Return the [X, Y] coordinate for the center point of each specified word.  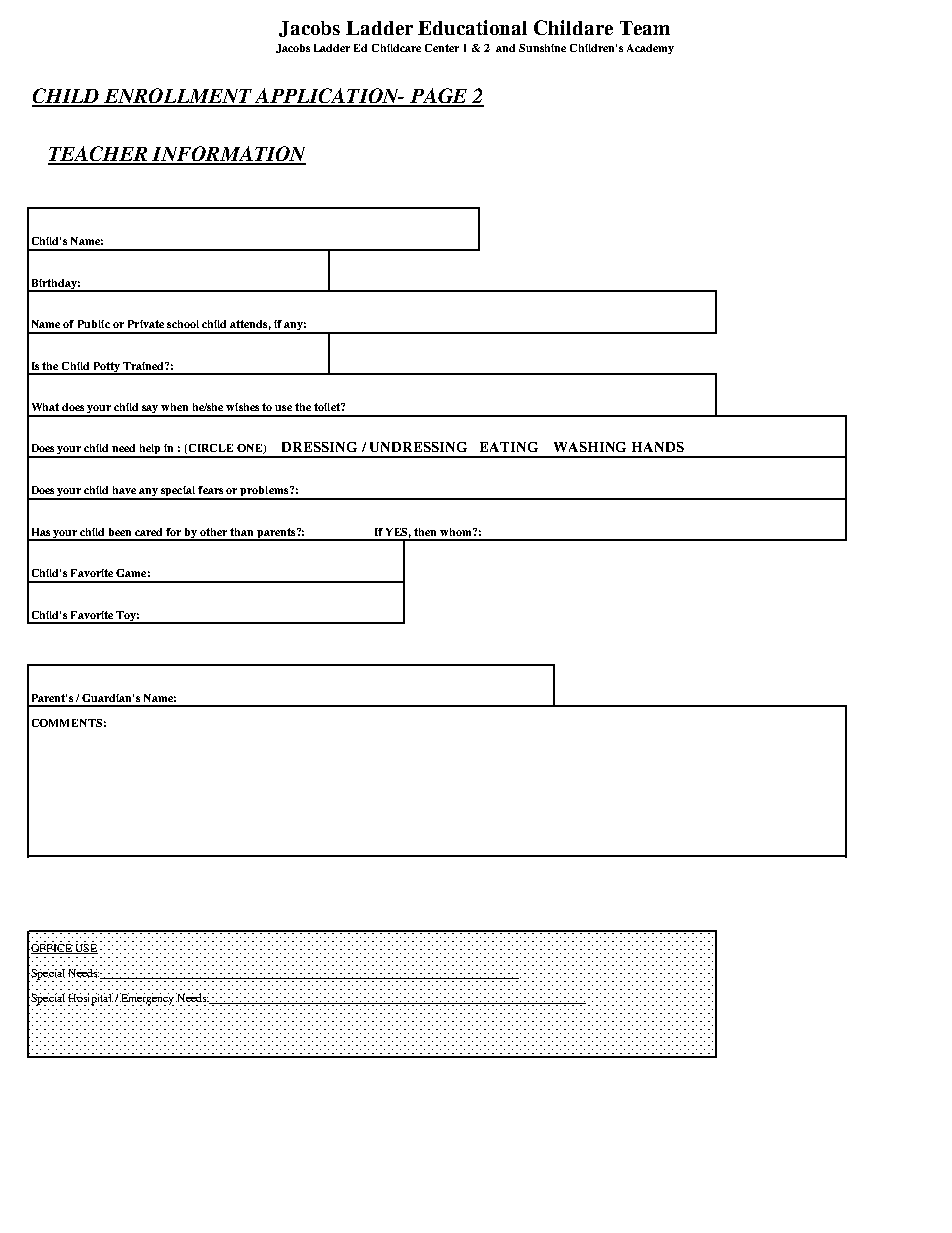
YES [398, 533]
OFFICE [51, 947]
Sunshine [542, 48]
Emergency [148, 999]
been [120, 532]
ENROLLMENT [178, 97]
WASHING [590, 447]
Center [442, 48]
